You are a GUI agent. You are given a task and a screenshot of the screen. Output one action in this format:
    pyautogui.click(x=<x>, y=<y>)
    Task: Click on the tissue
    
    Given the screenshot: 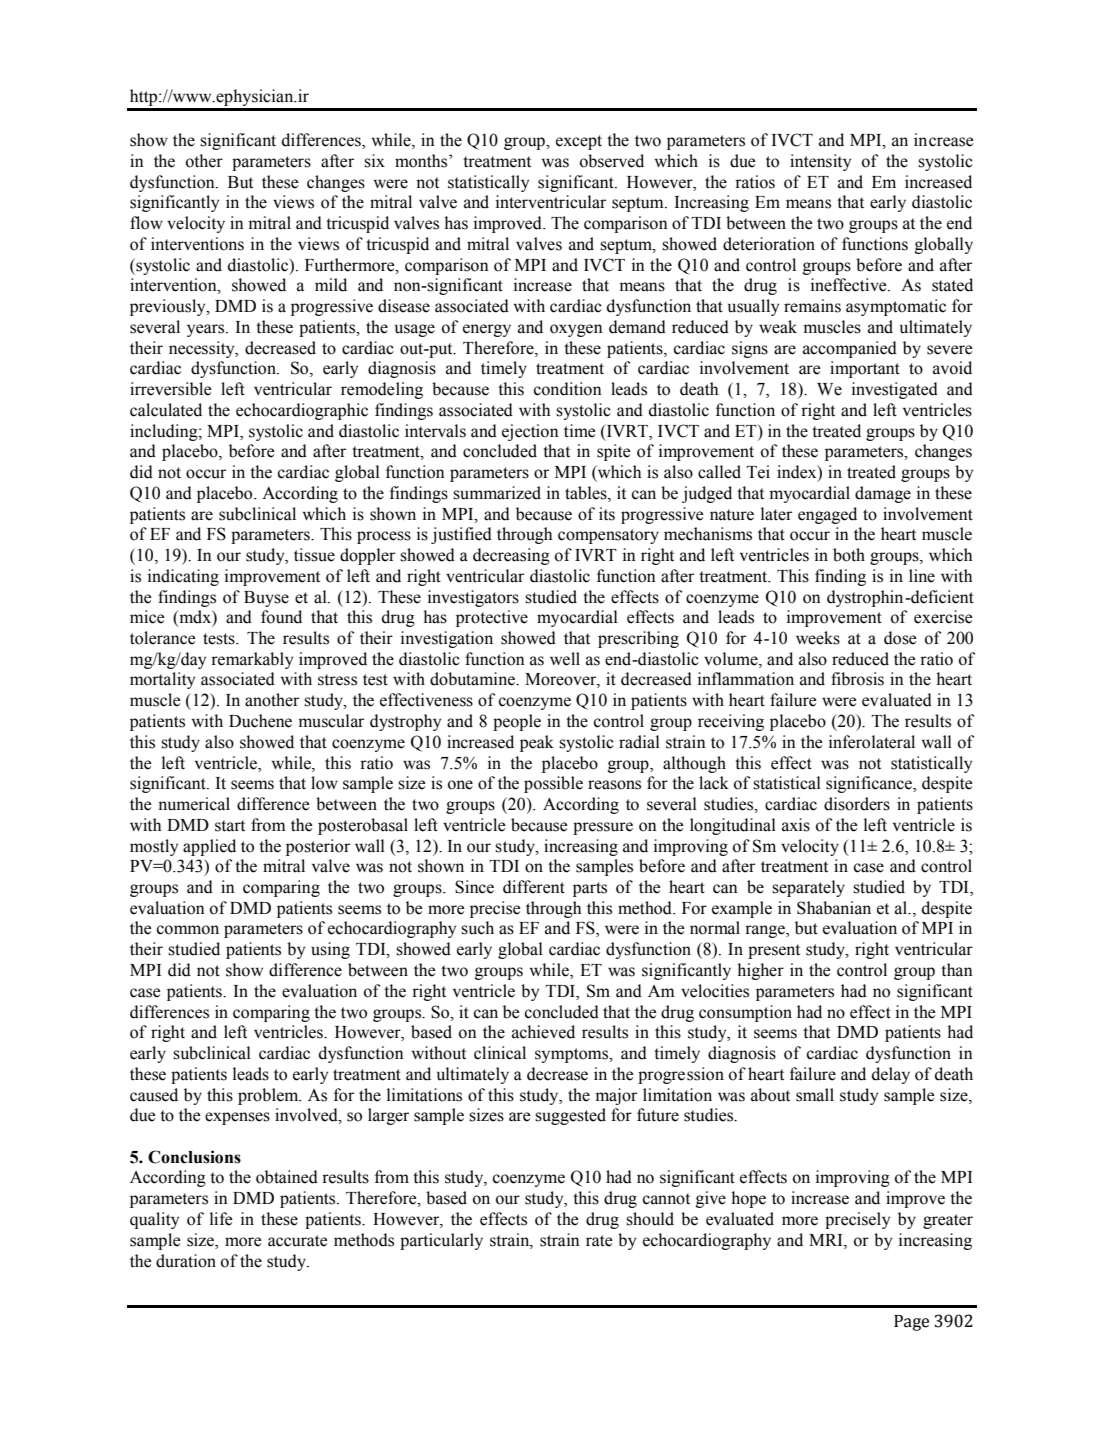 What is the action you would take?
    pyautogui.click(x=314, y=555)
